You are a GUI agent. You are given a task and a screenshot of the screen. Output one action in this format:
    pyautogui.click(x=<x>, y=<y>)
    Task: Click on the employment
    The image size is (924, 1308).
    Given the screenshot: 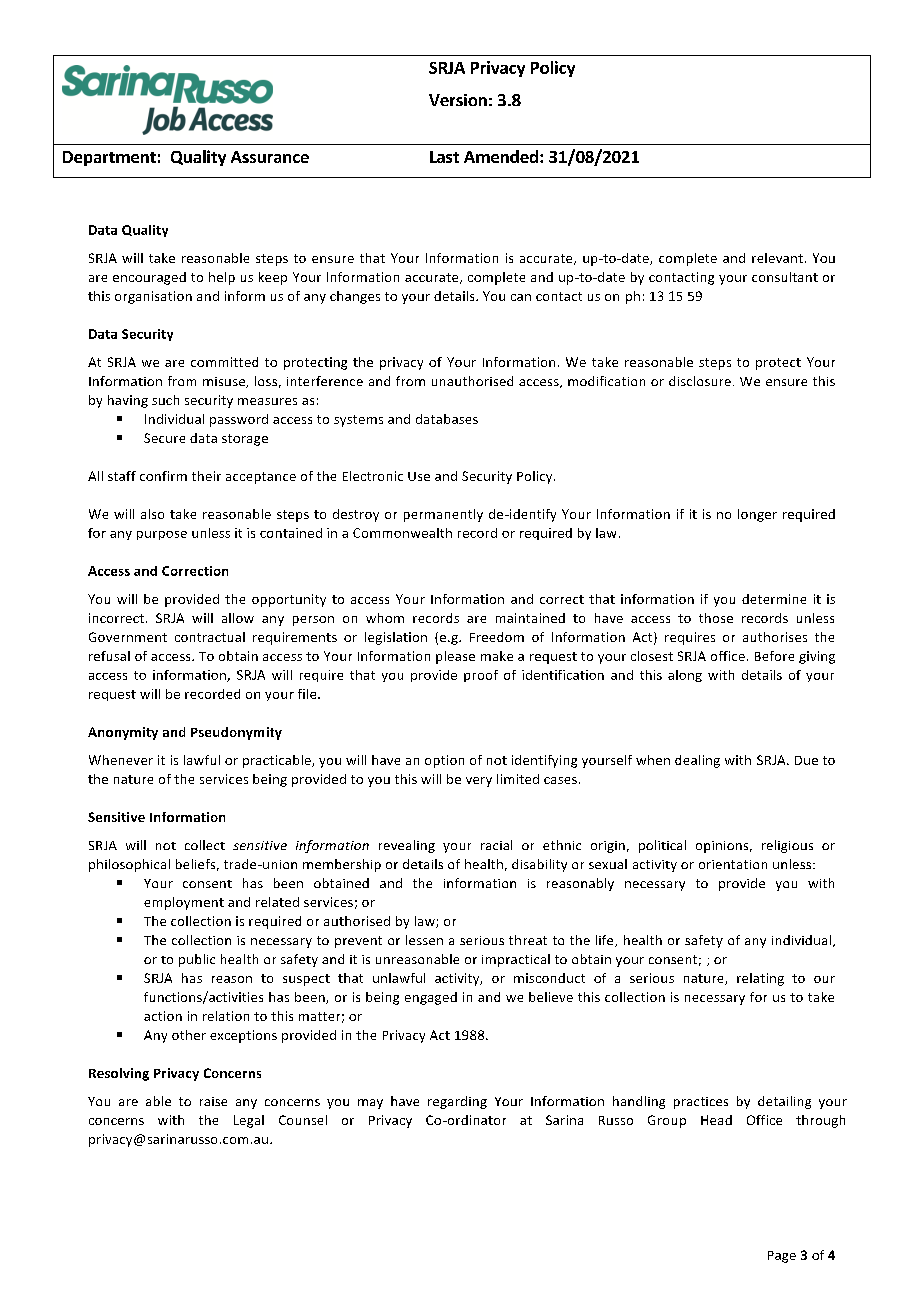 What is the action you would take?
    pyautogui.click(x=184, y=903)
